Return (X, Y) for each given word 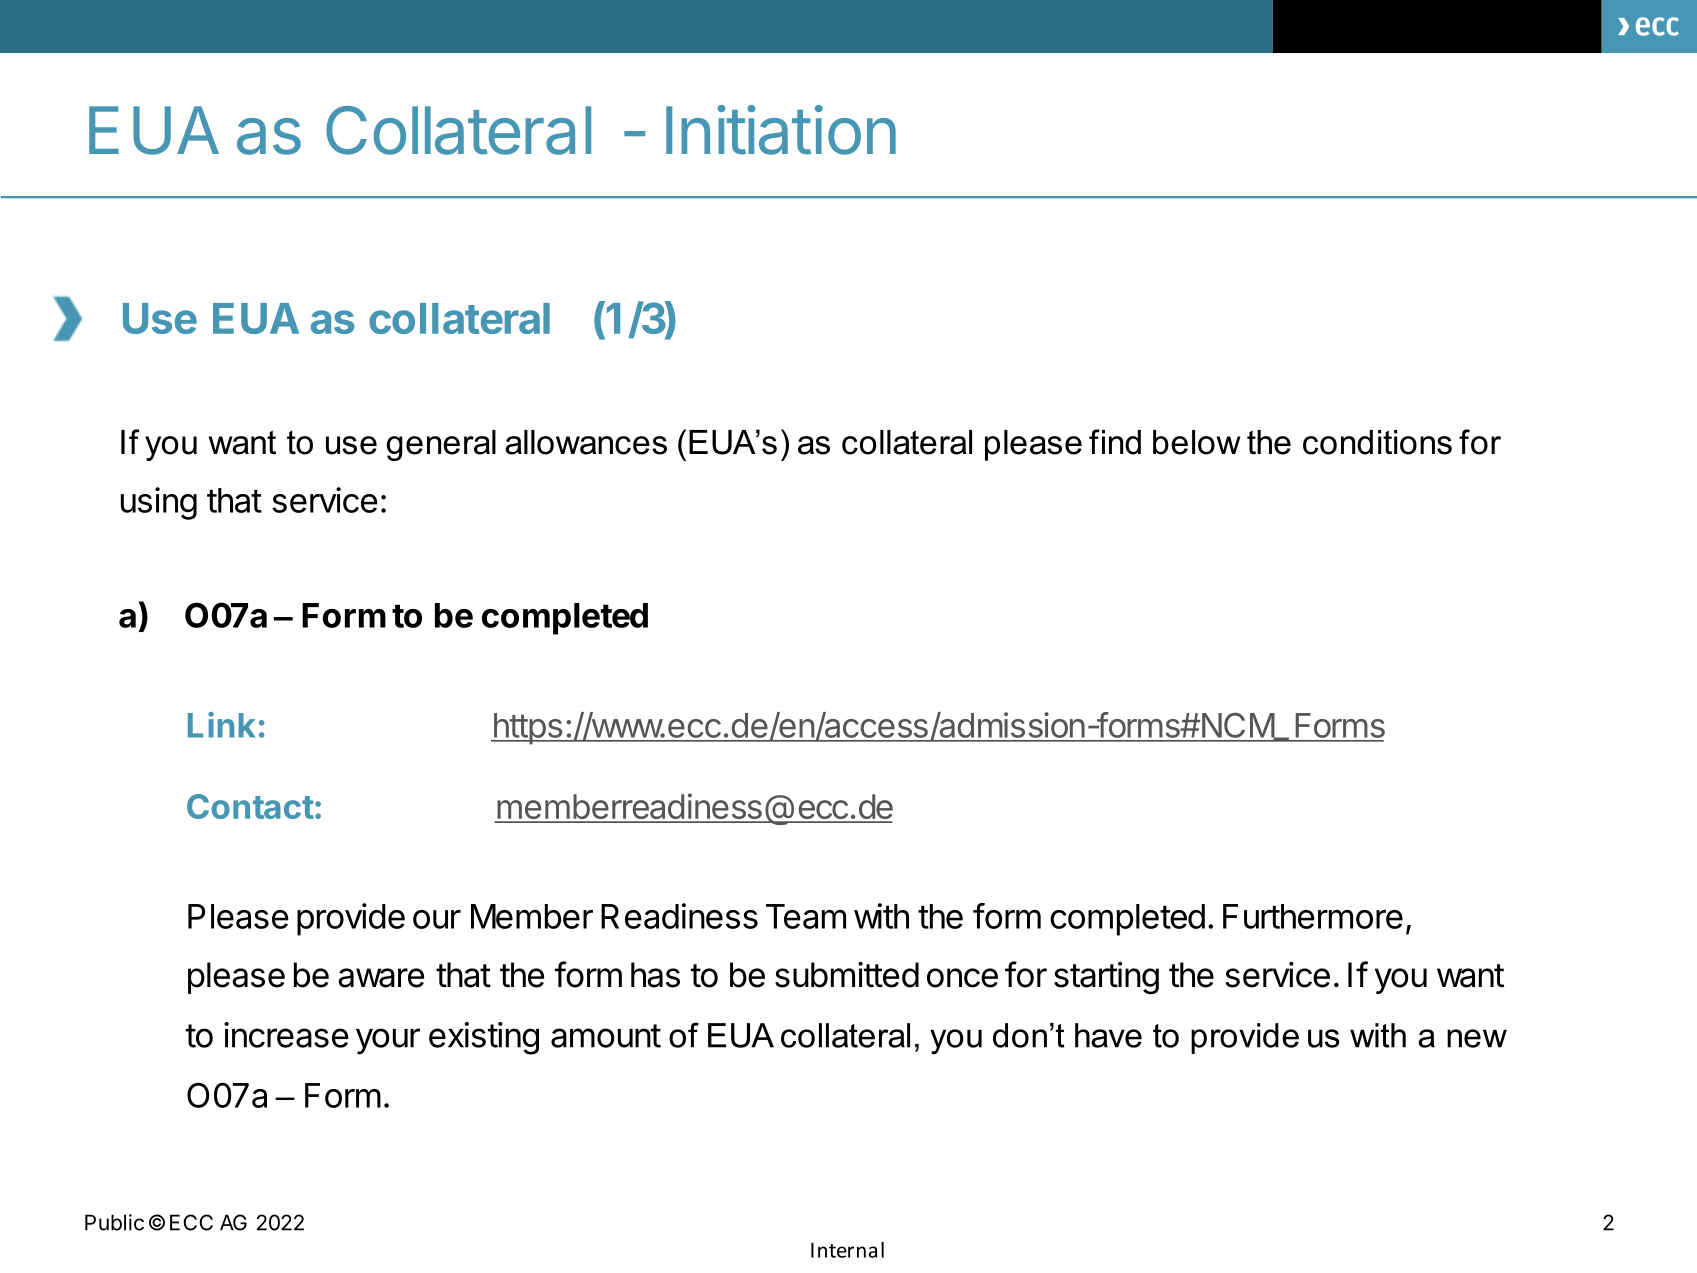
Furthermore (1313, 916)
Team (806, 916)
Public (114, 1222)
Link (221, 725)
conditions (1377, 442)
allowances (586, 442)
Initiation (781, 130)
